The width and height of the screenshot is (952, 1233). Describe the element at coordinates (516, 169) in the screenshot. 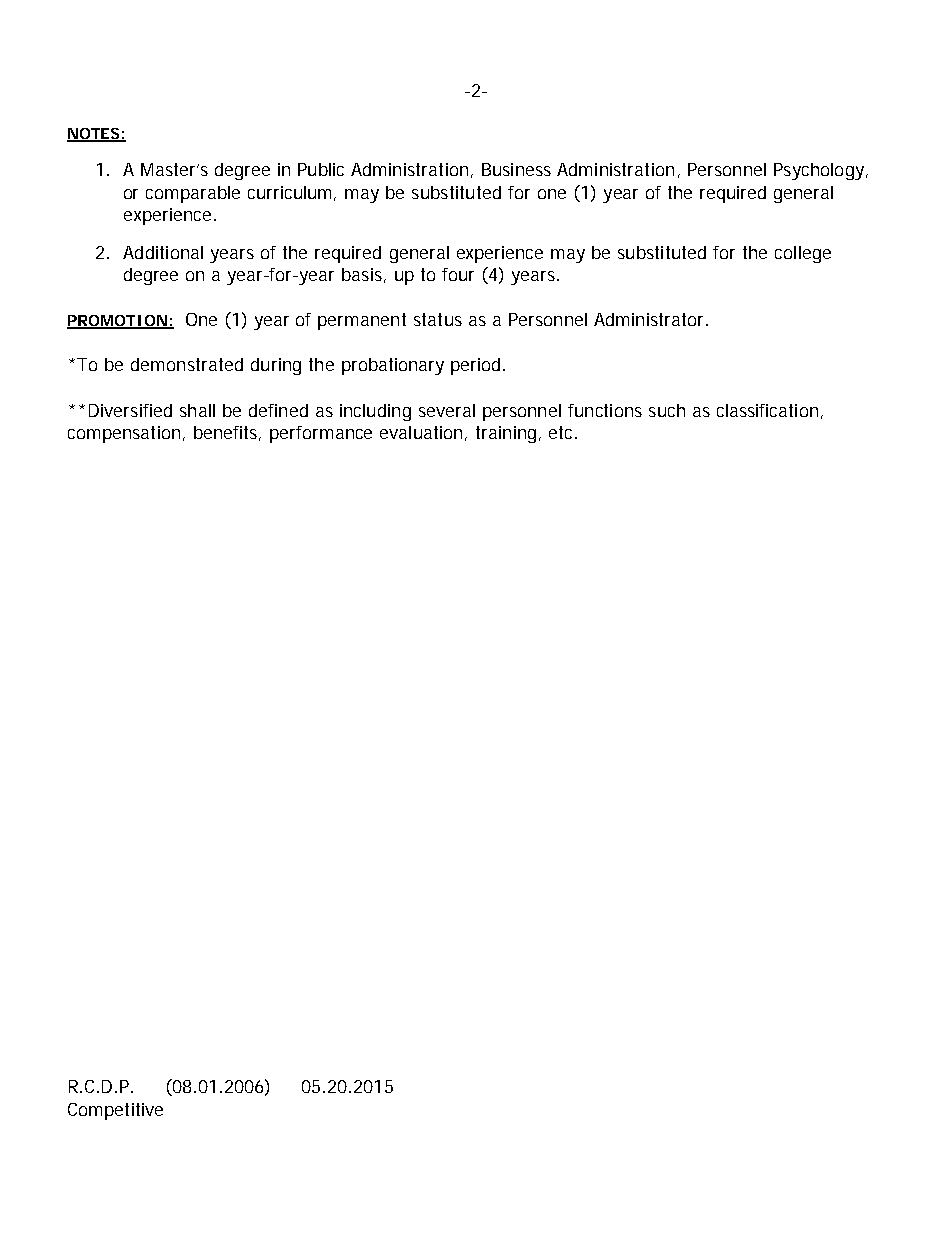

I see `Business` at that location.
